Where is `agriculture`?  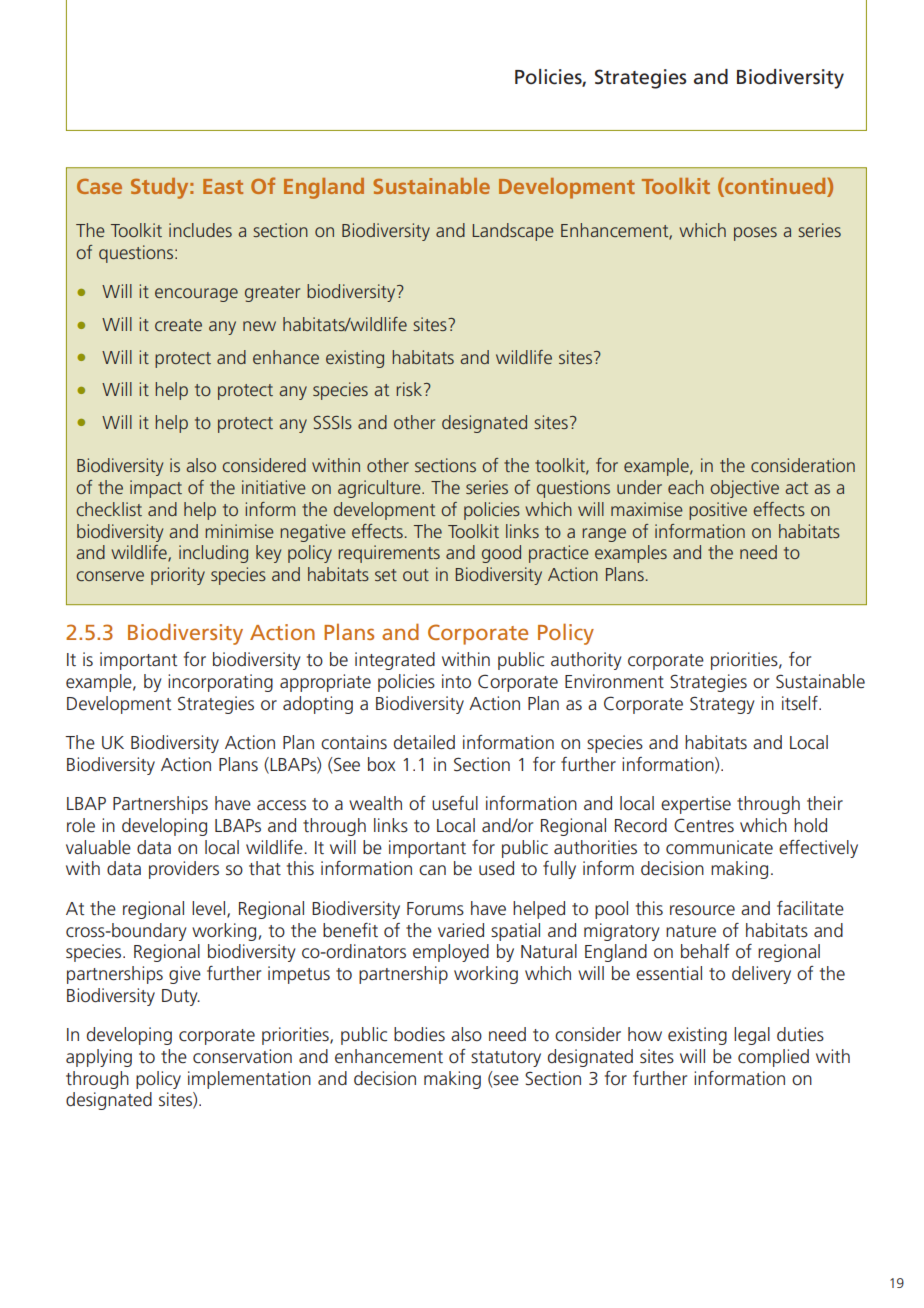
agriculture is located at coordinates (380, 489).
